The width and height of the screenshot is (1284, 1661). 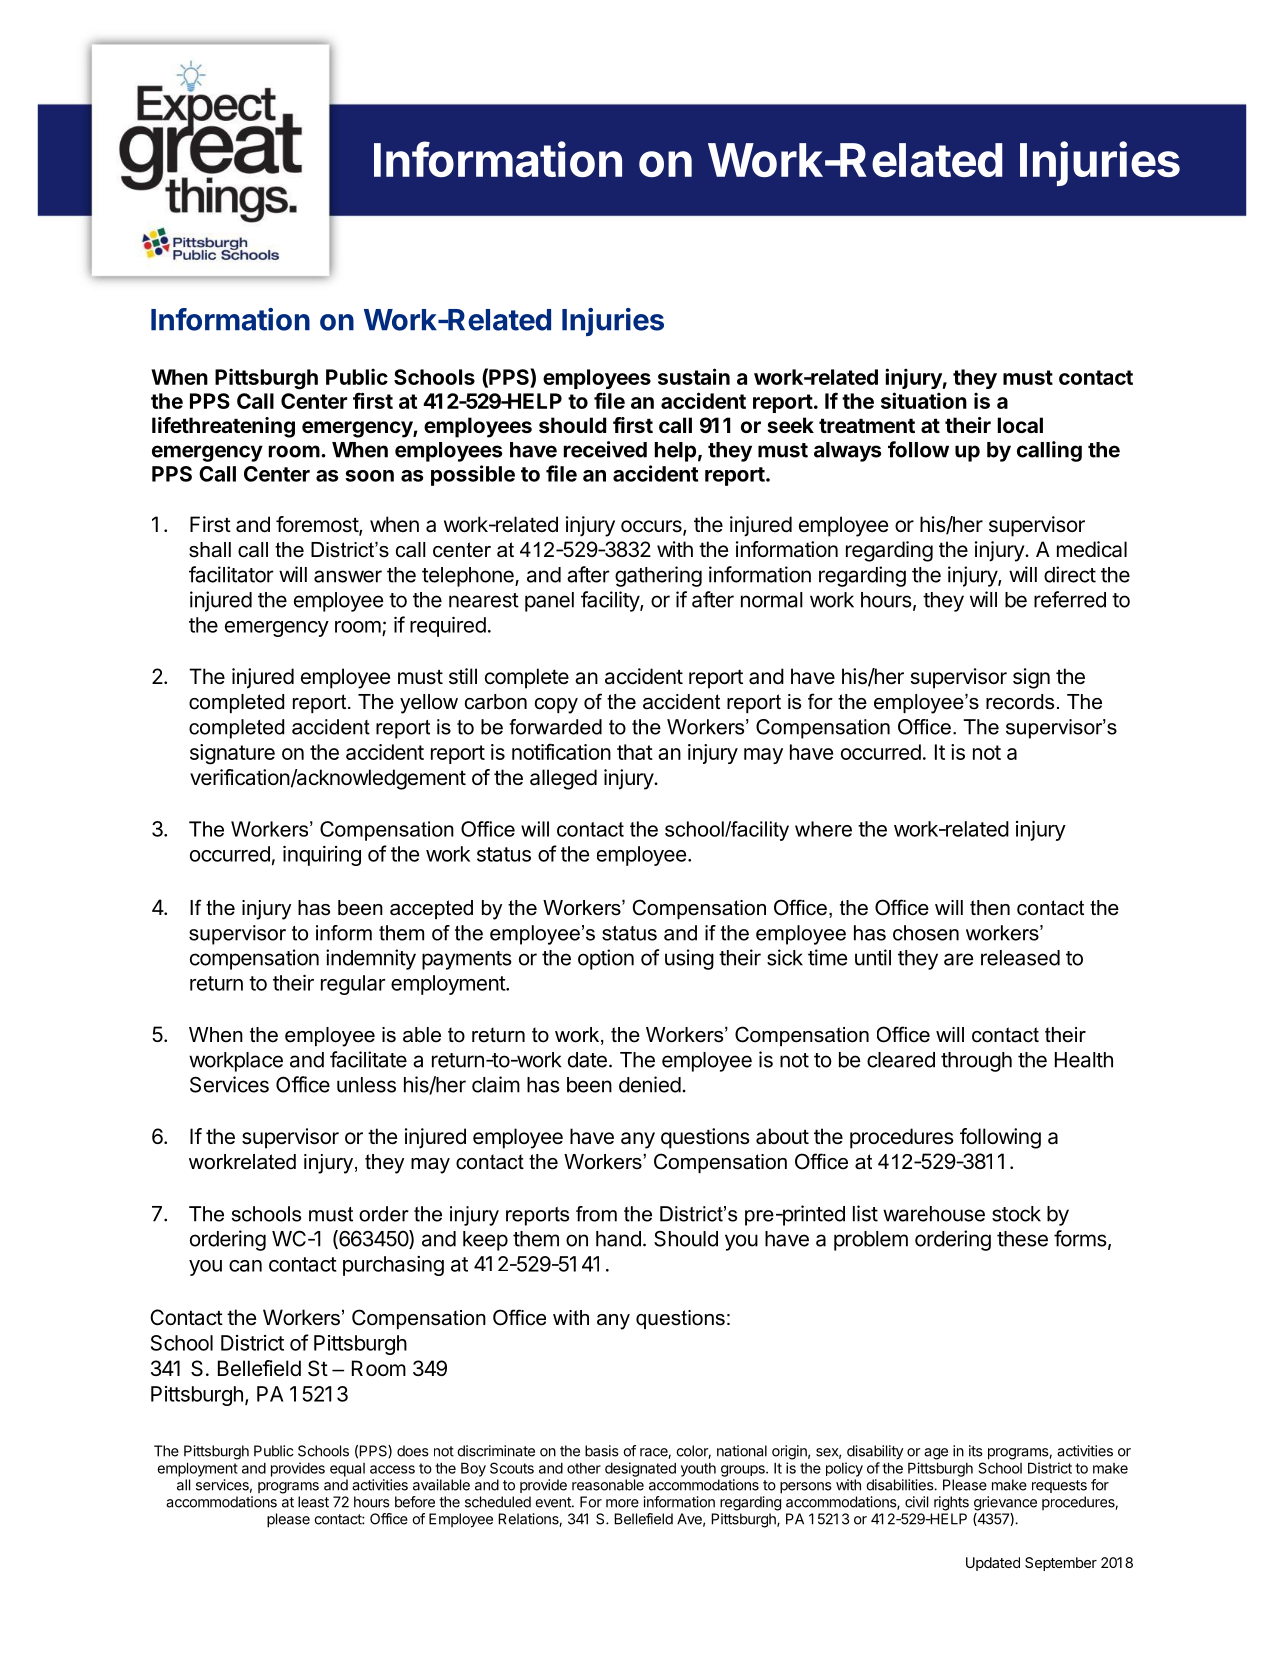 I want to click on these, so click(x=1022, y=1239).
